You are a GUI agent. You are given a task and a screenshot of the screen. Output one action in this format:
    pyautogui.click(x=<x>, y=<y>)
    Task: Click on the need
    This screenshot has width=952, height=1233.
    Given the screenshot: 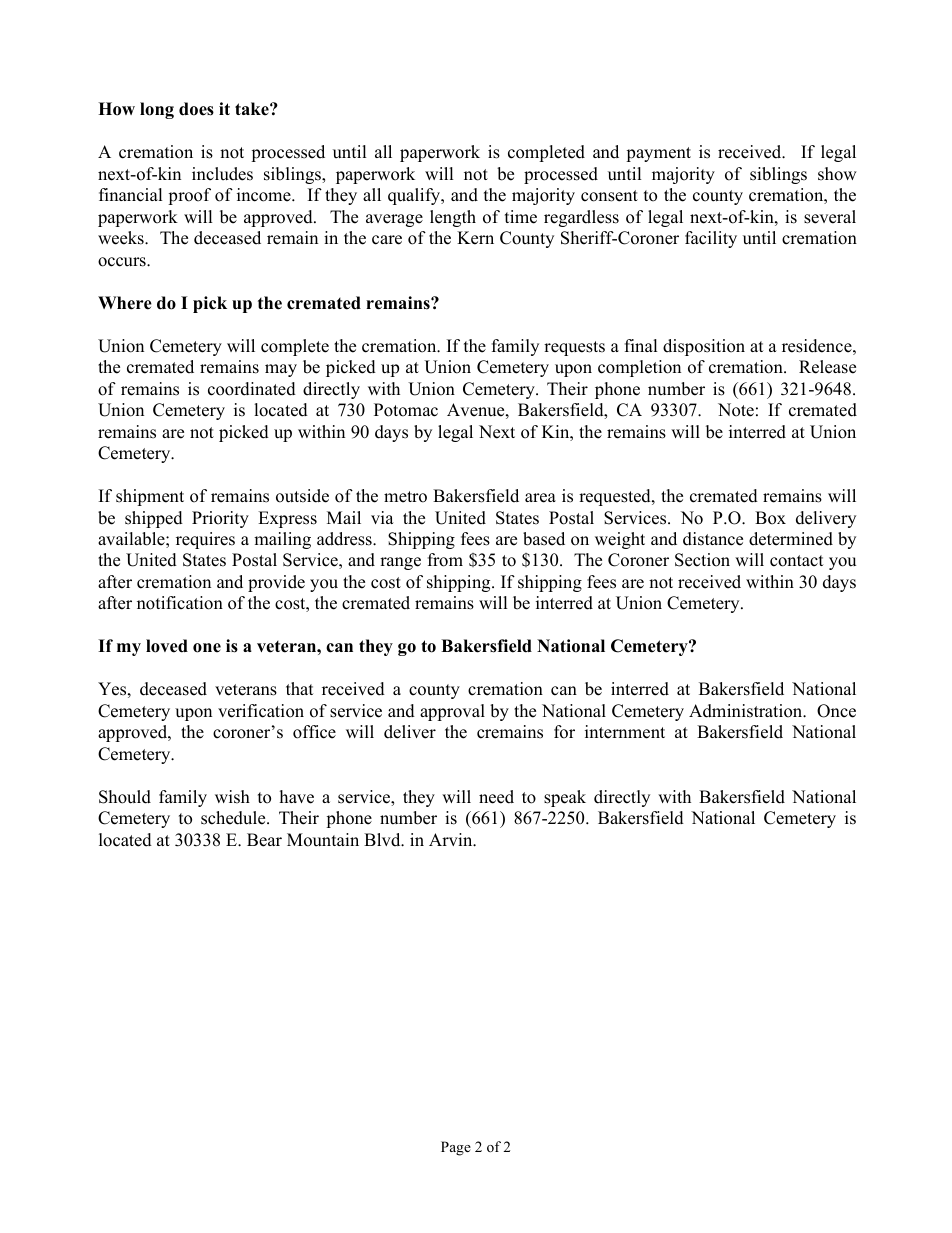 What is the action you would take?
    pyautogui.click(x=496, y=797)
